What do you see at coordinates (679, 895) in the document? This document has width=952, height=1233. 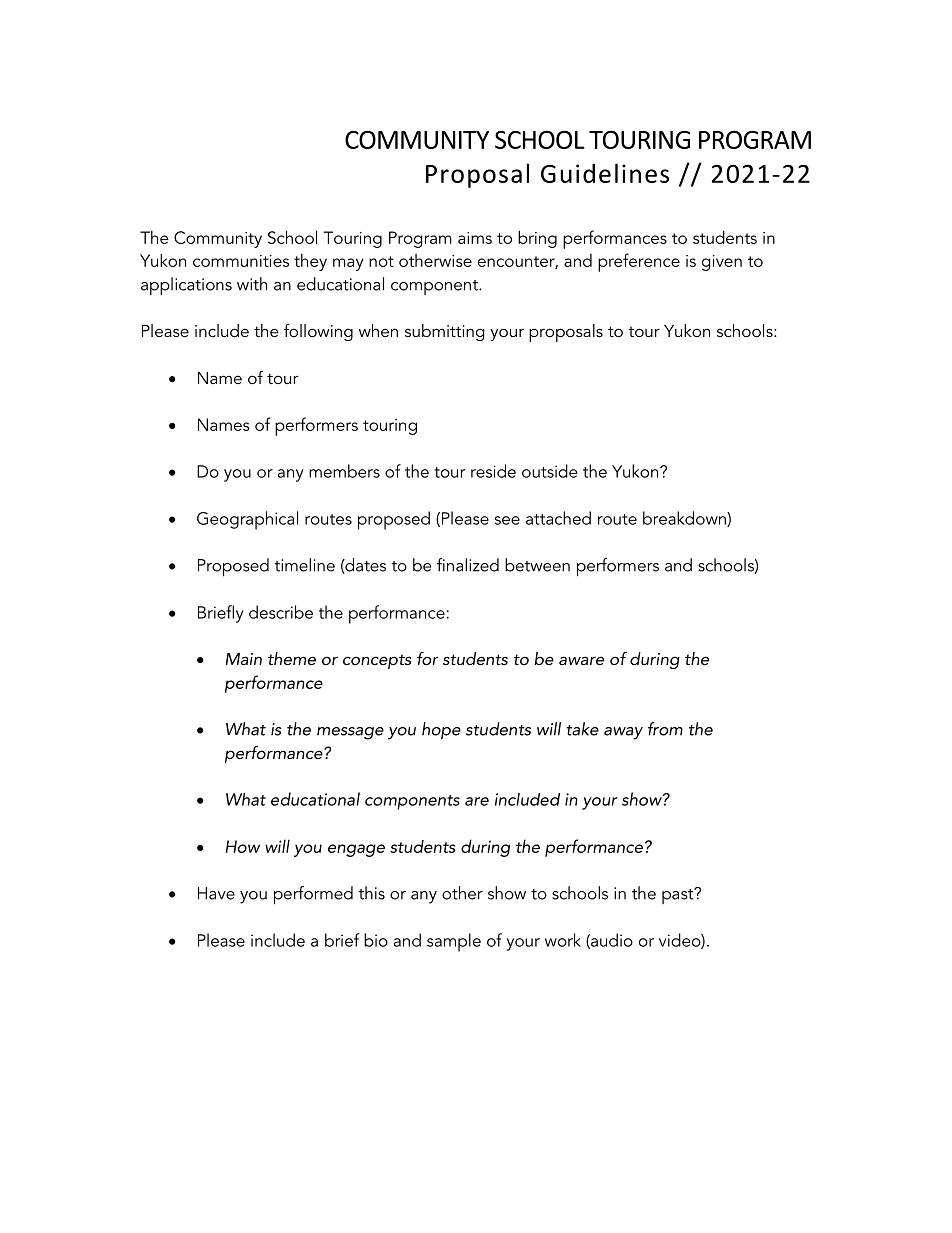 I see `past` at bounding box center [679, 895].
